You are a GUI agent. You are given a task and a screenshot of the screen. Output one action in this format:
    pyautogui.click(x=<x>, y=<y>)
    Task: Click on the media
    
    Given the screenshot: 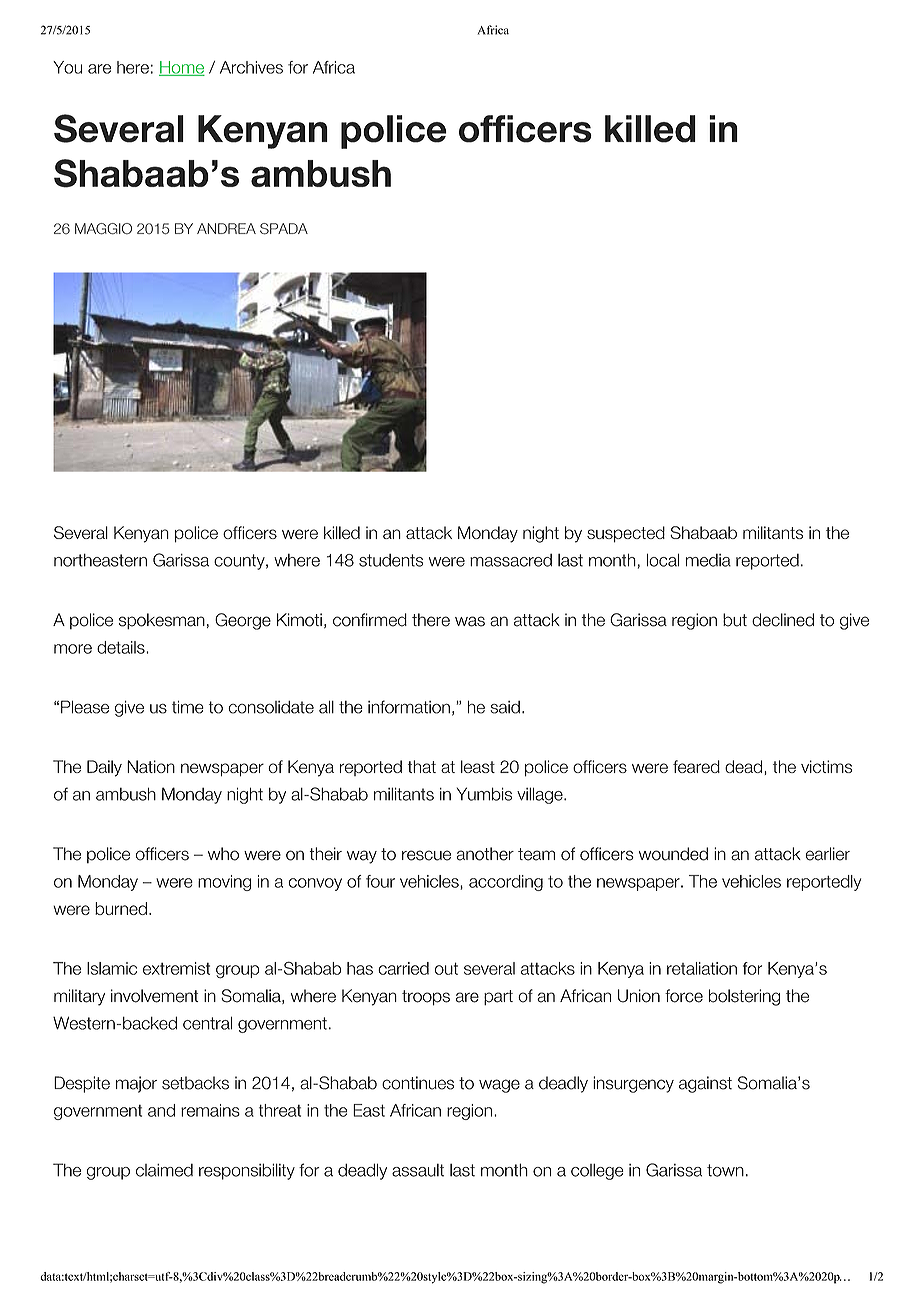 What is the action you would take?
    pyautogui.click(x=708, y=560)
